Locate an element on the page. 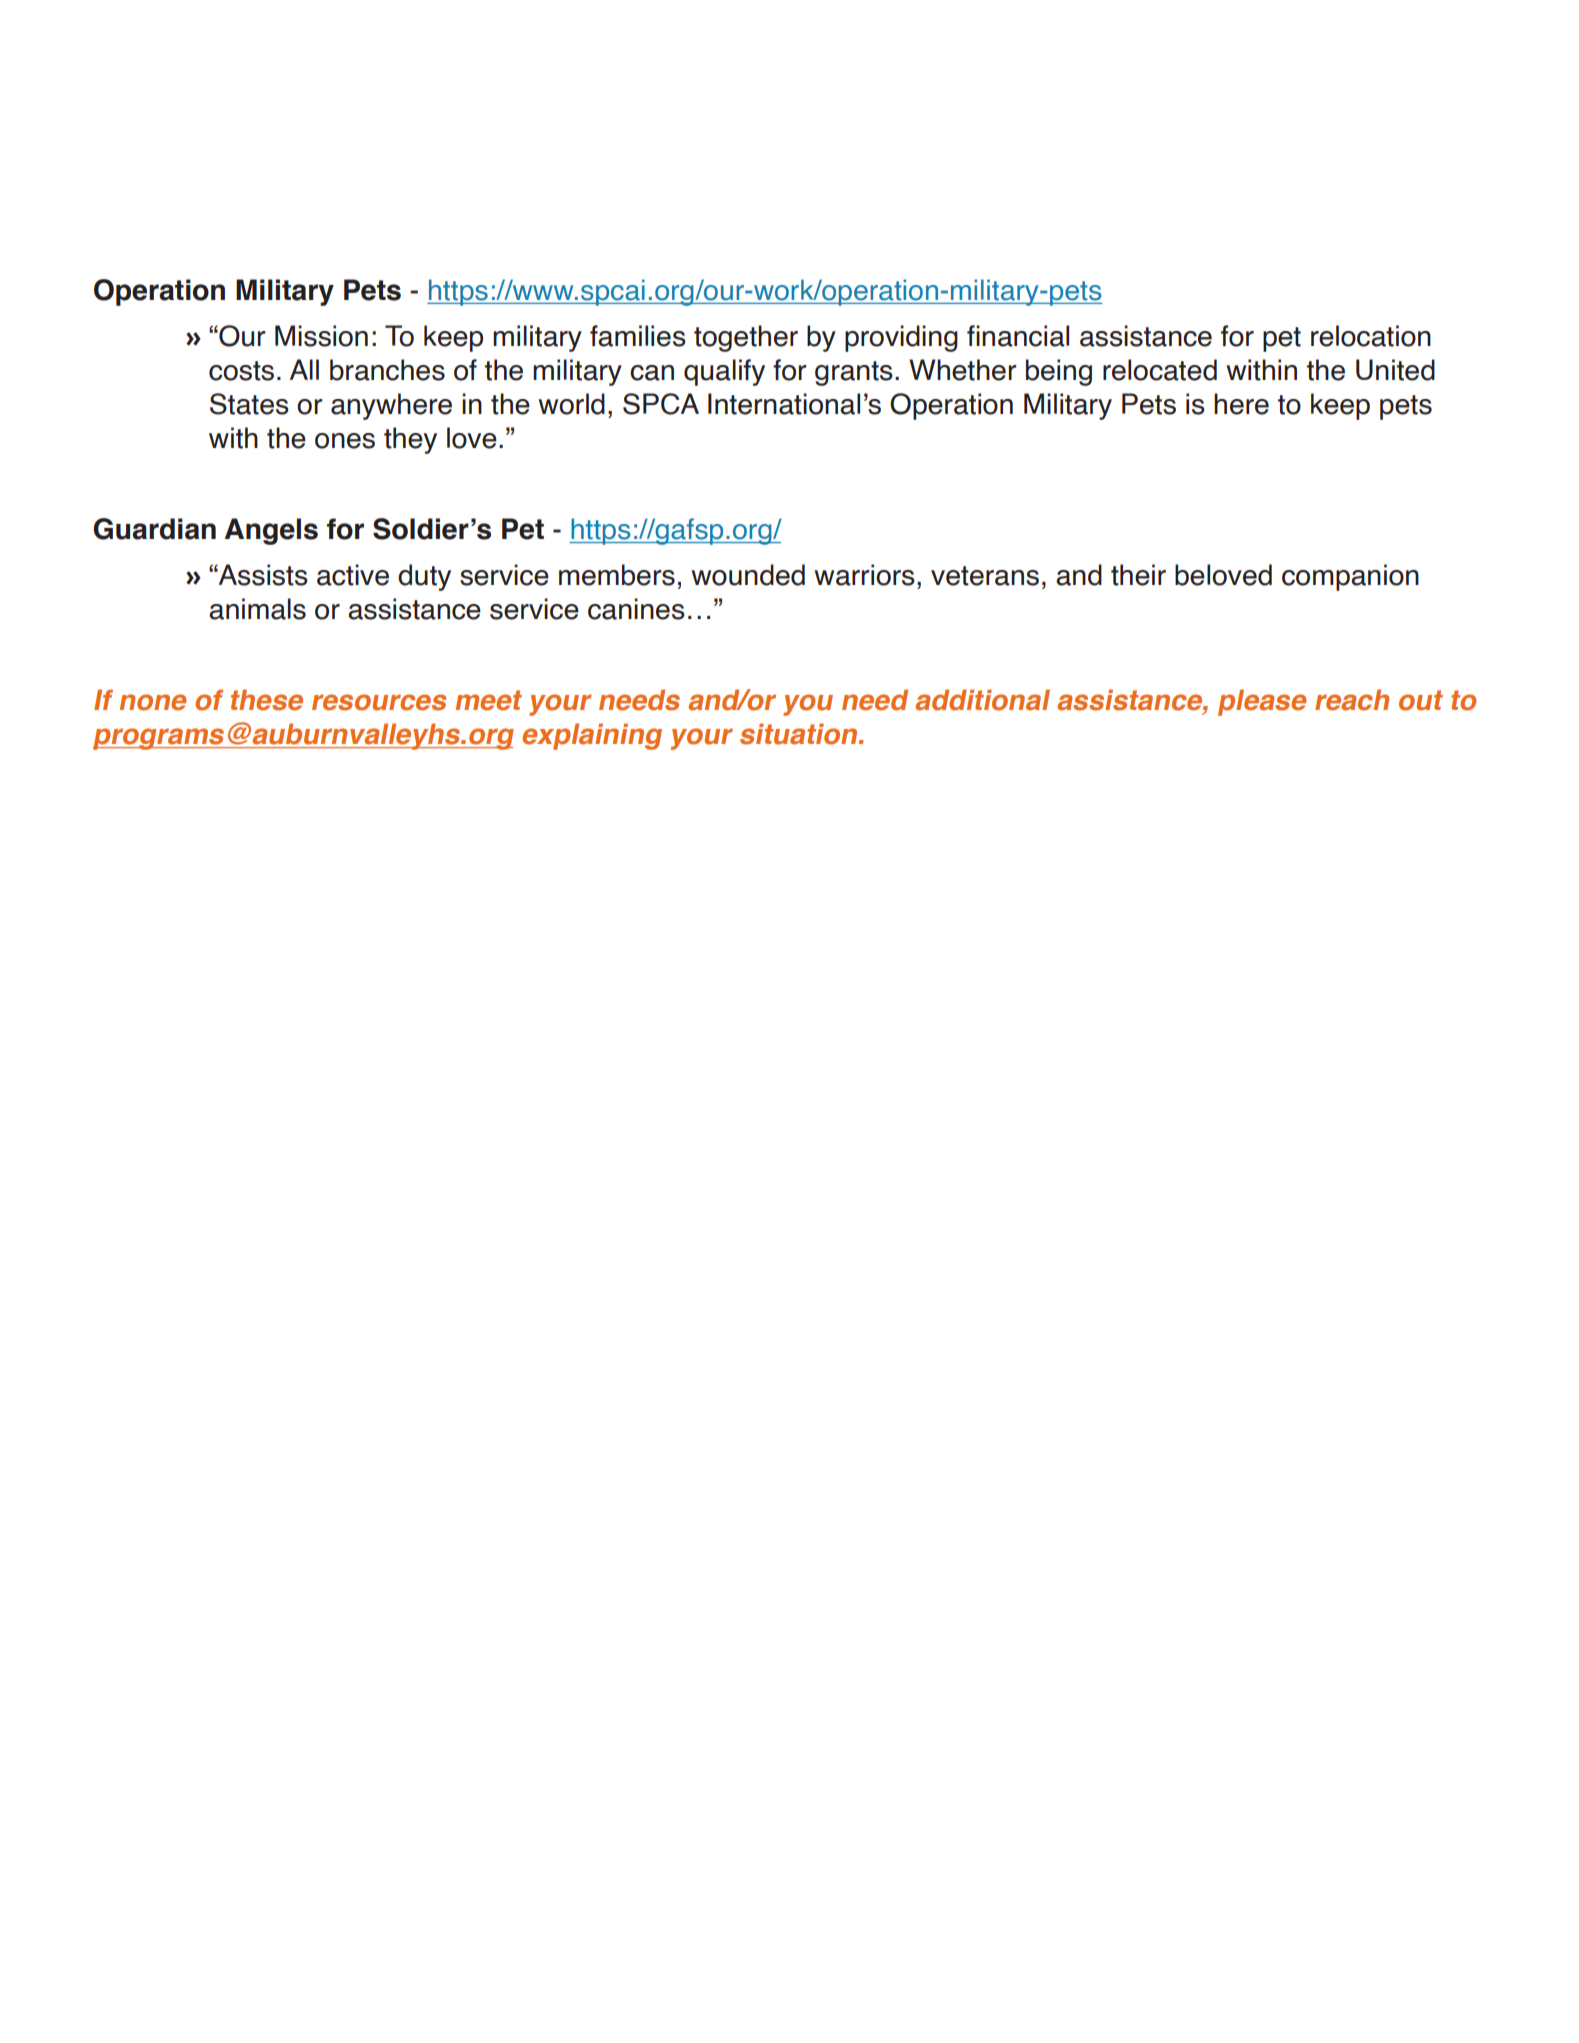 The height and width of the image is (2043, 1579). animals is located at coordinates (257, 609).
